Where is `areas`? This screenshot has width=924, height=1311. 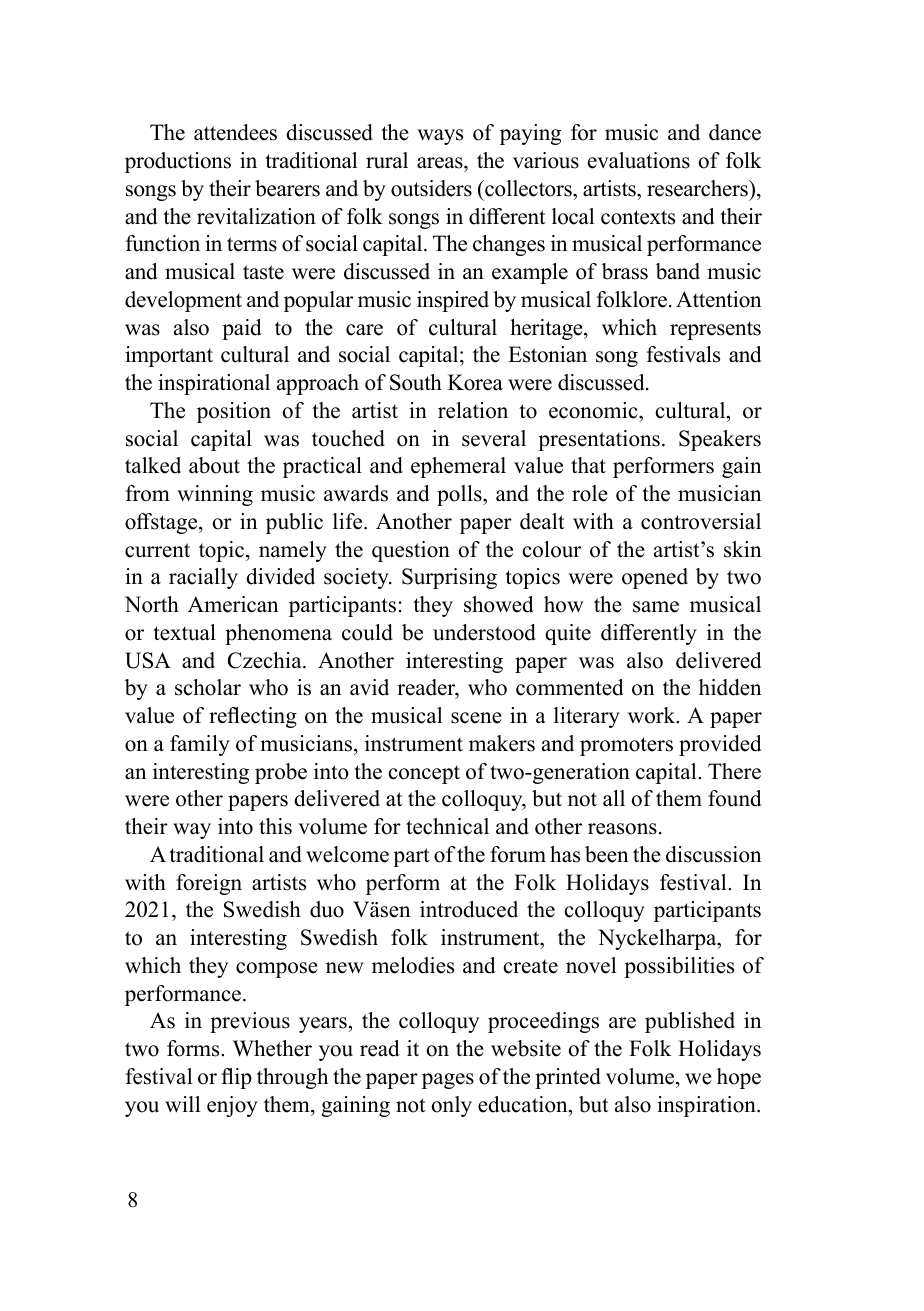
areas is located at coordinates (441, 163).
